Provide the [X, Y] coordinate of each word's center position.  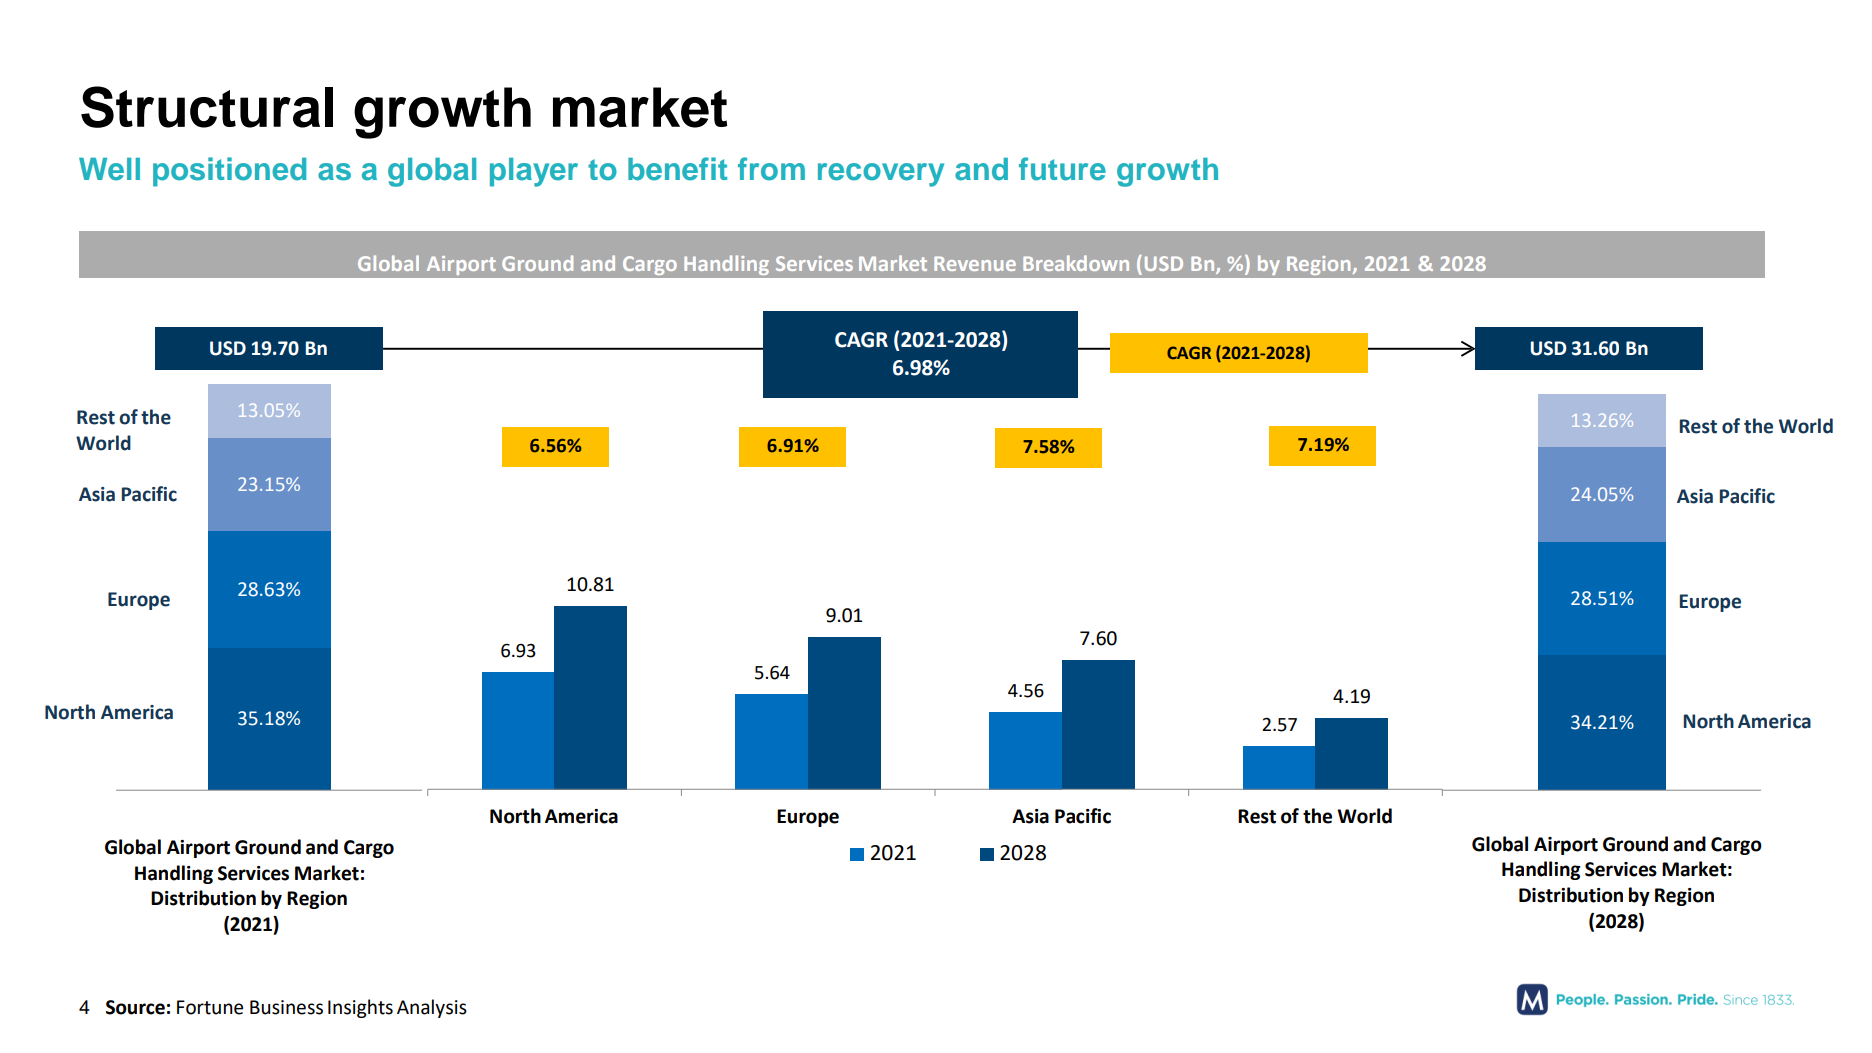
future [1062, 169]
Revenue [975, 263]
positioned [229, 172]
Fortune [210, 1007]
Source [135, 1007]
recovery [881, 175]
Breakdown [1076, 263]
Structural [207, 107]
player [534, 172]
